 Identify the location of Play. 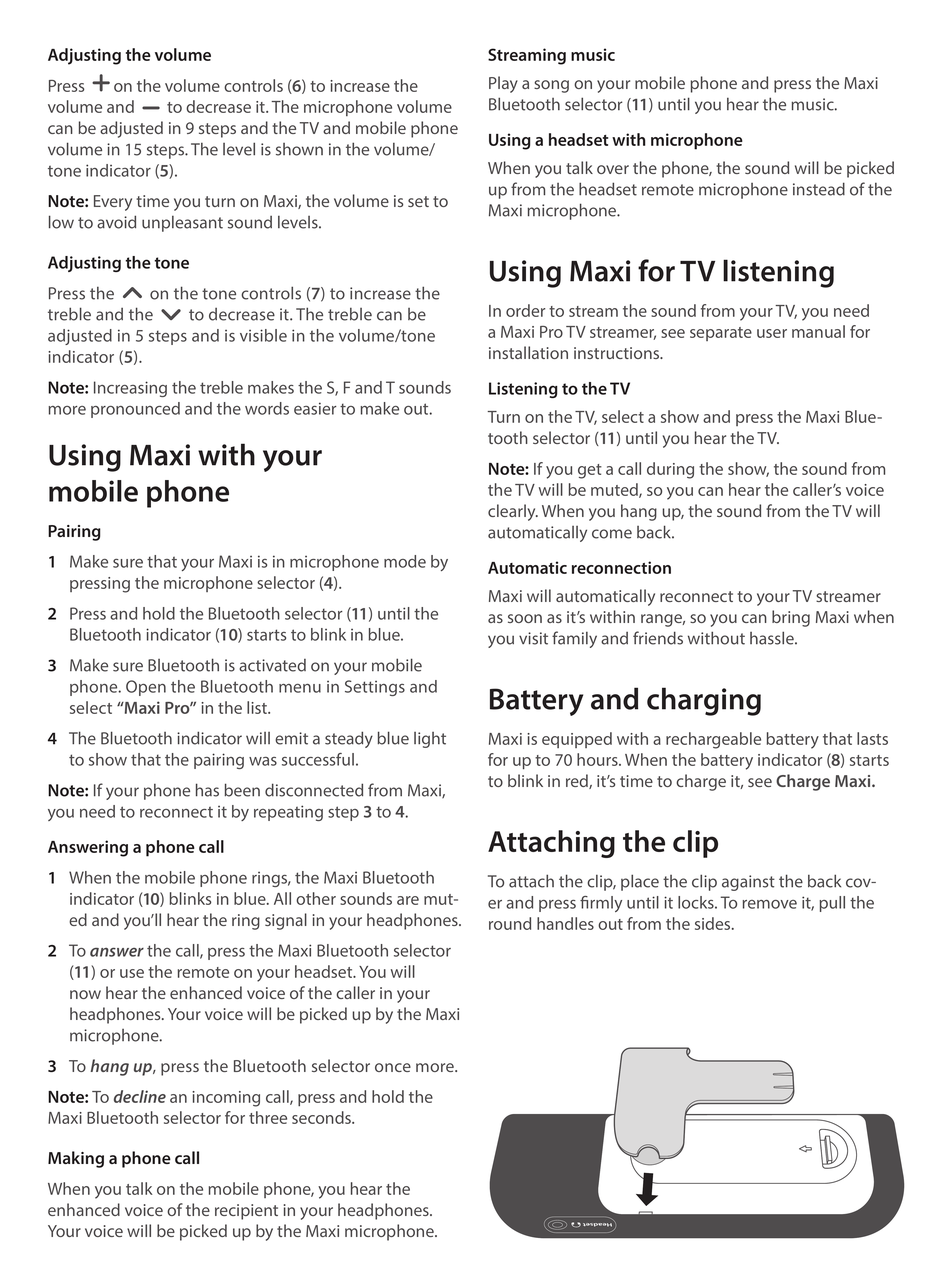
(503, 84).
